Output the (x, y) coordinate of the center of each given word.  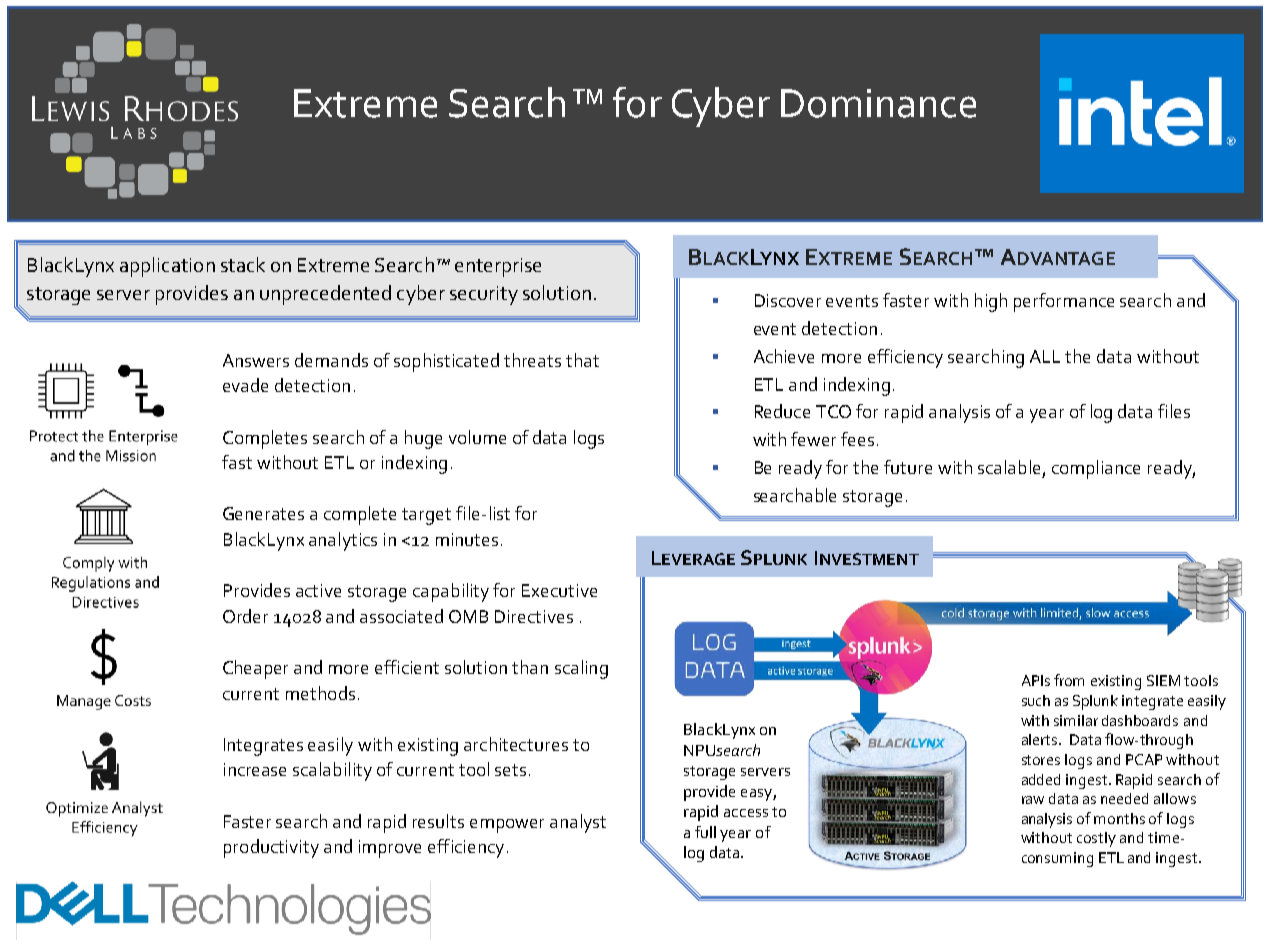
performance (1064, 302)
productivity (271, 848)
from (1069, 680)
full (705, 832)
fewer (813, 439)
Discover (788, 300)
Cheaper (255, 669)
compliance (1096, 469)
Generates (263, 513)
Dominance (878, 103)
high (991, 302)
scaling (581, 669)
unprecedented (325, 295)
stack (243, 264)
